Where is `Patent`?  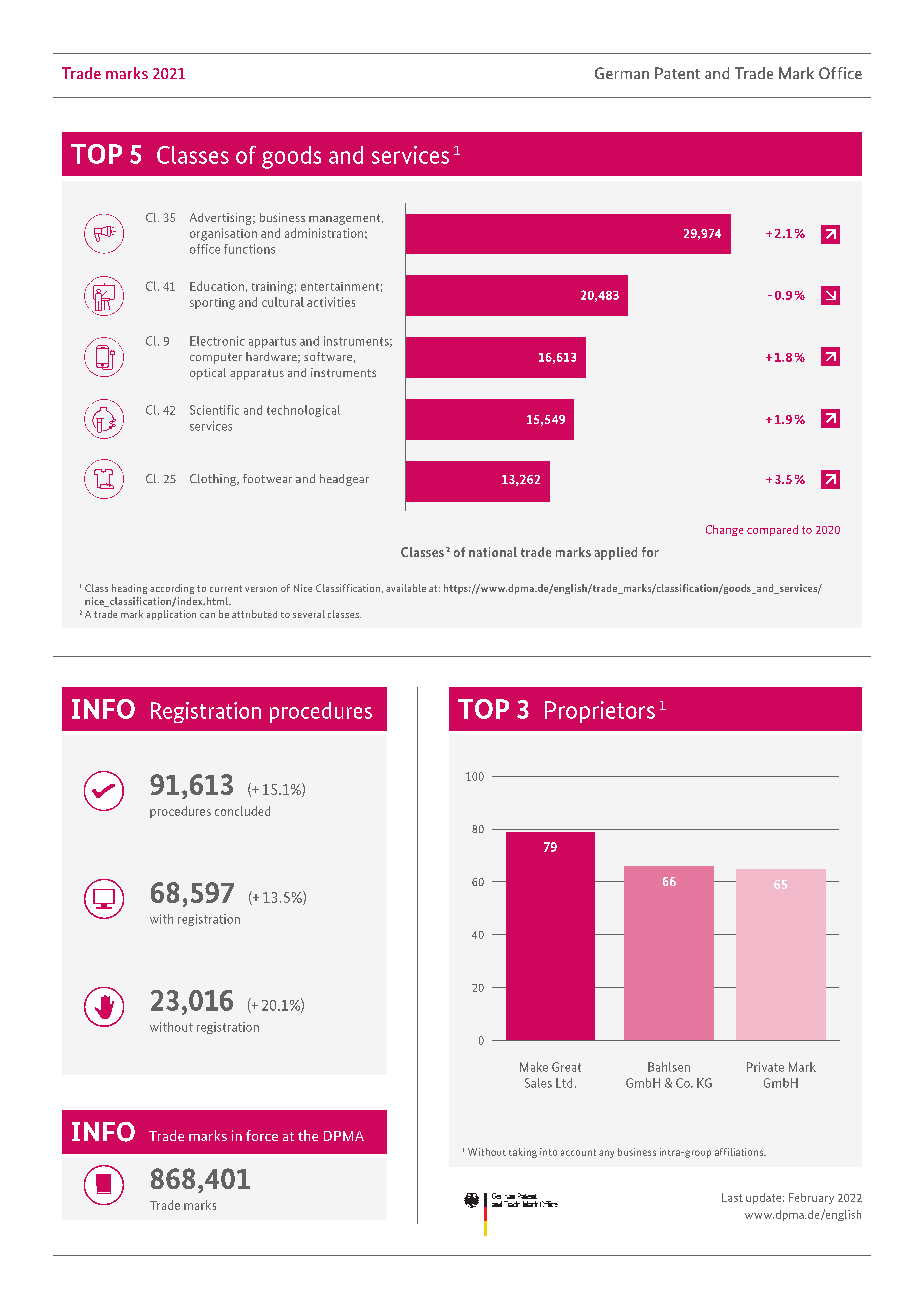
Patent is located at coordinates (677, 73).
